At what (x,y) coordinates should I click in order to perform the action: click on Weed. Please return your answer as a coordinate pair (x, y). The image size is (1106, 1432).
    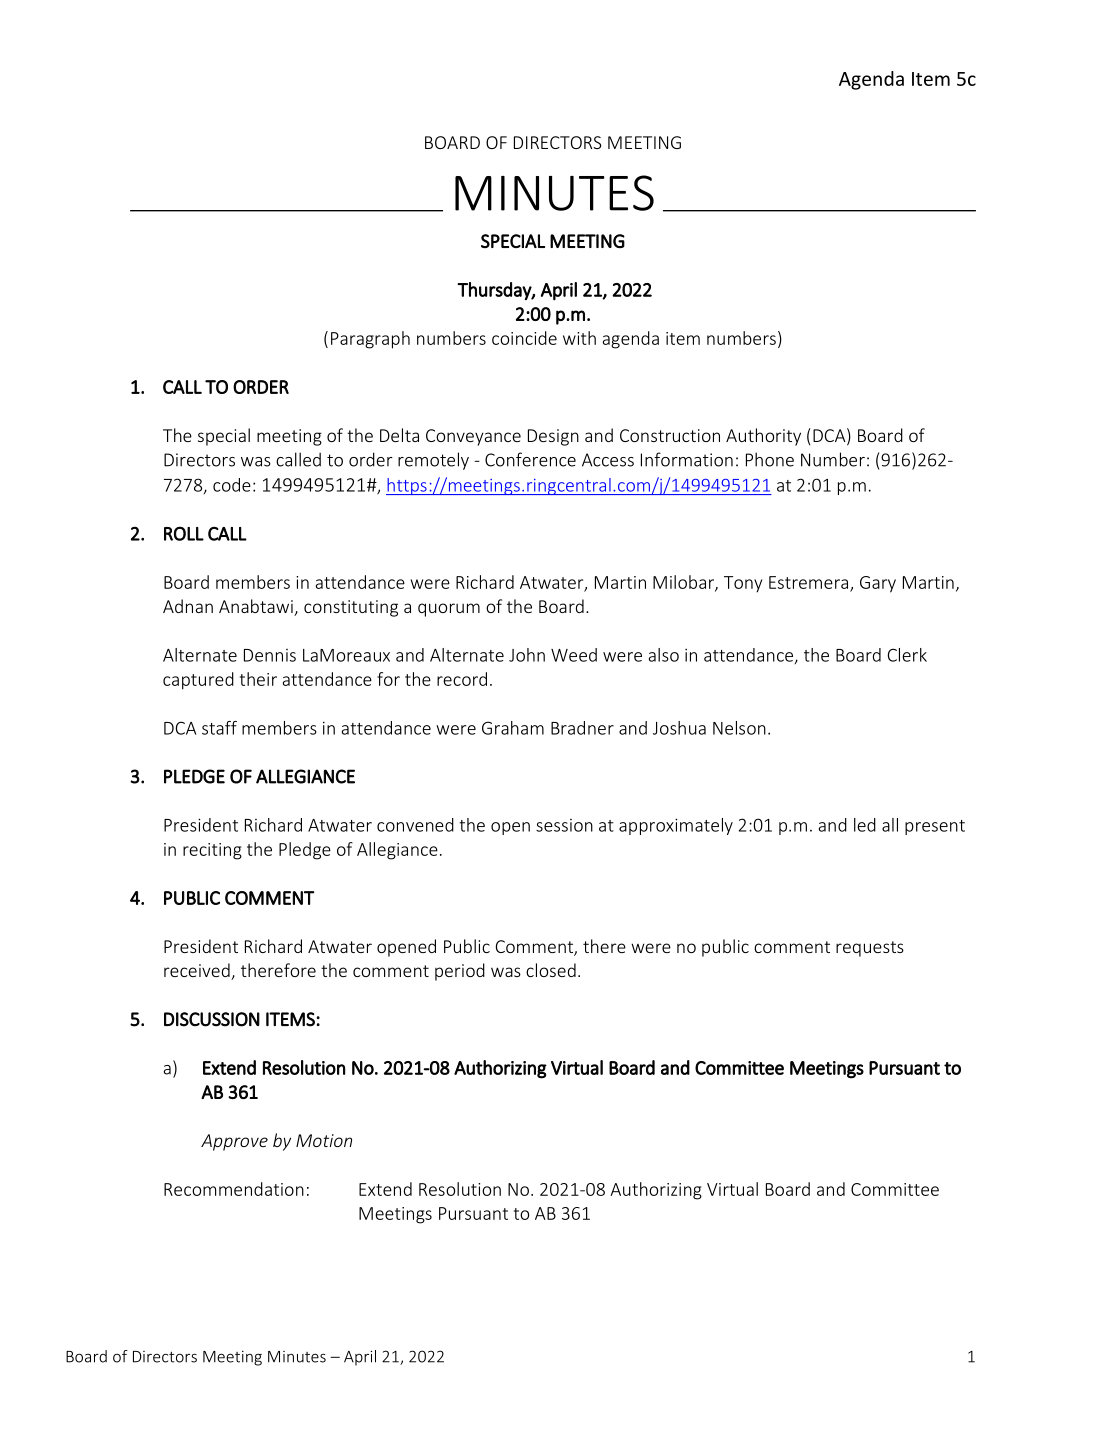
    Looking at the image, I should click on (574, 655).
